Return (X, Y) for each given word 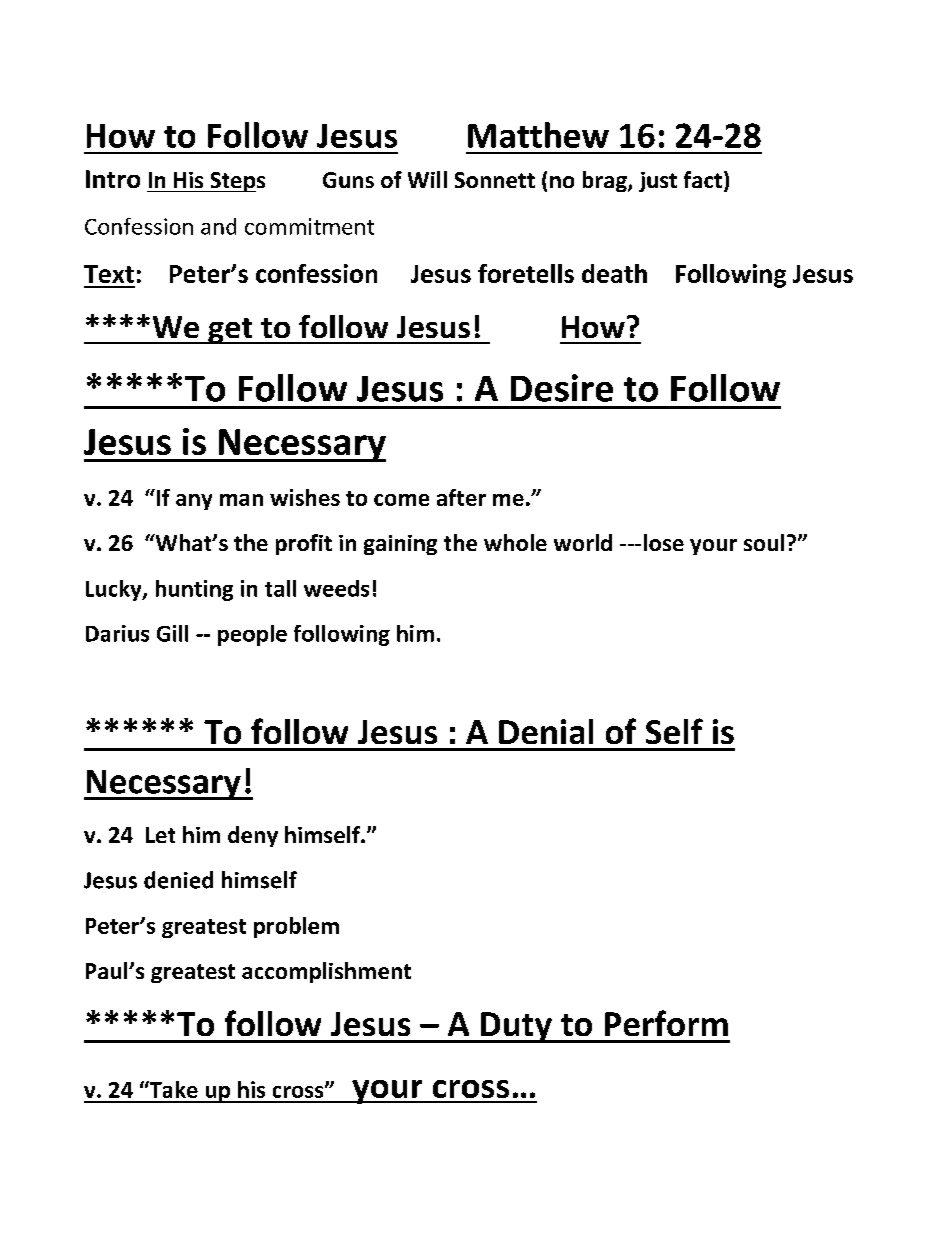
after (461, 497)
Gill (172, 633)
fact (703, 179)
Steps (236, 182)
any (194, 502)
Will (427, 179)
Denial (546, 731)
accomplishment (326, 972)
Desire (562, 388)
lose (664, 542)
